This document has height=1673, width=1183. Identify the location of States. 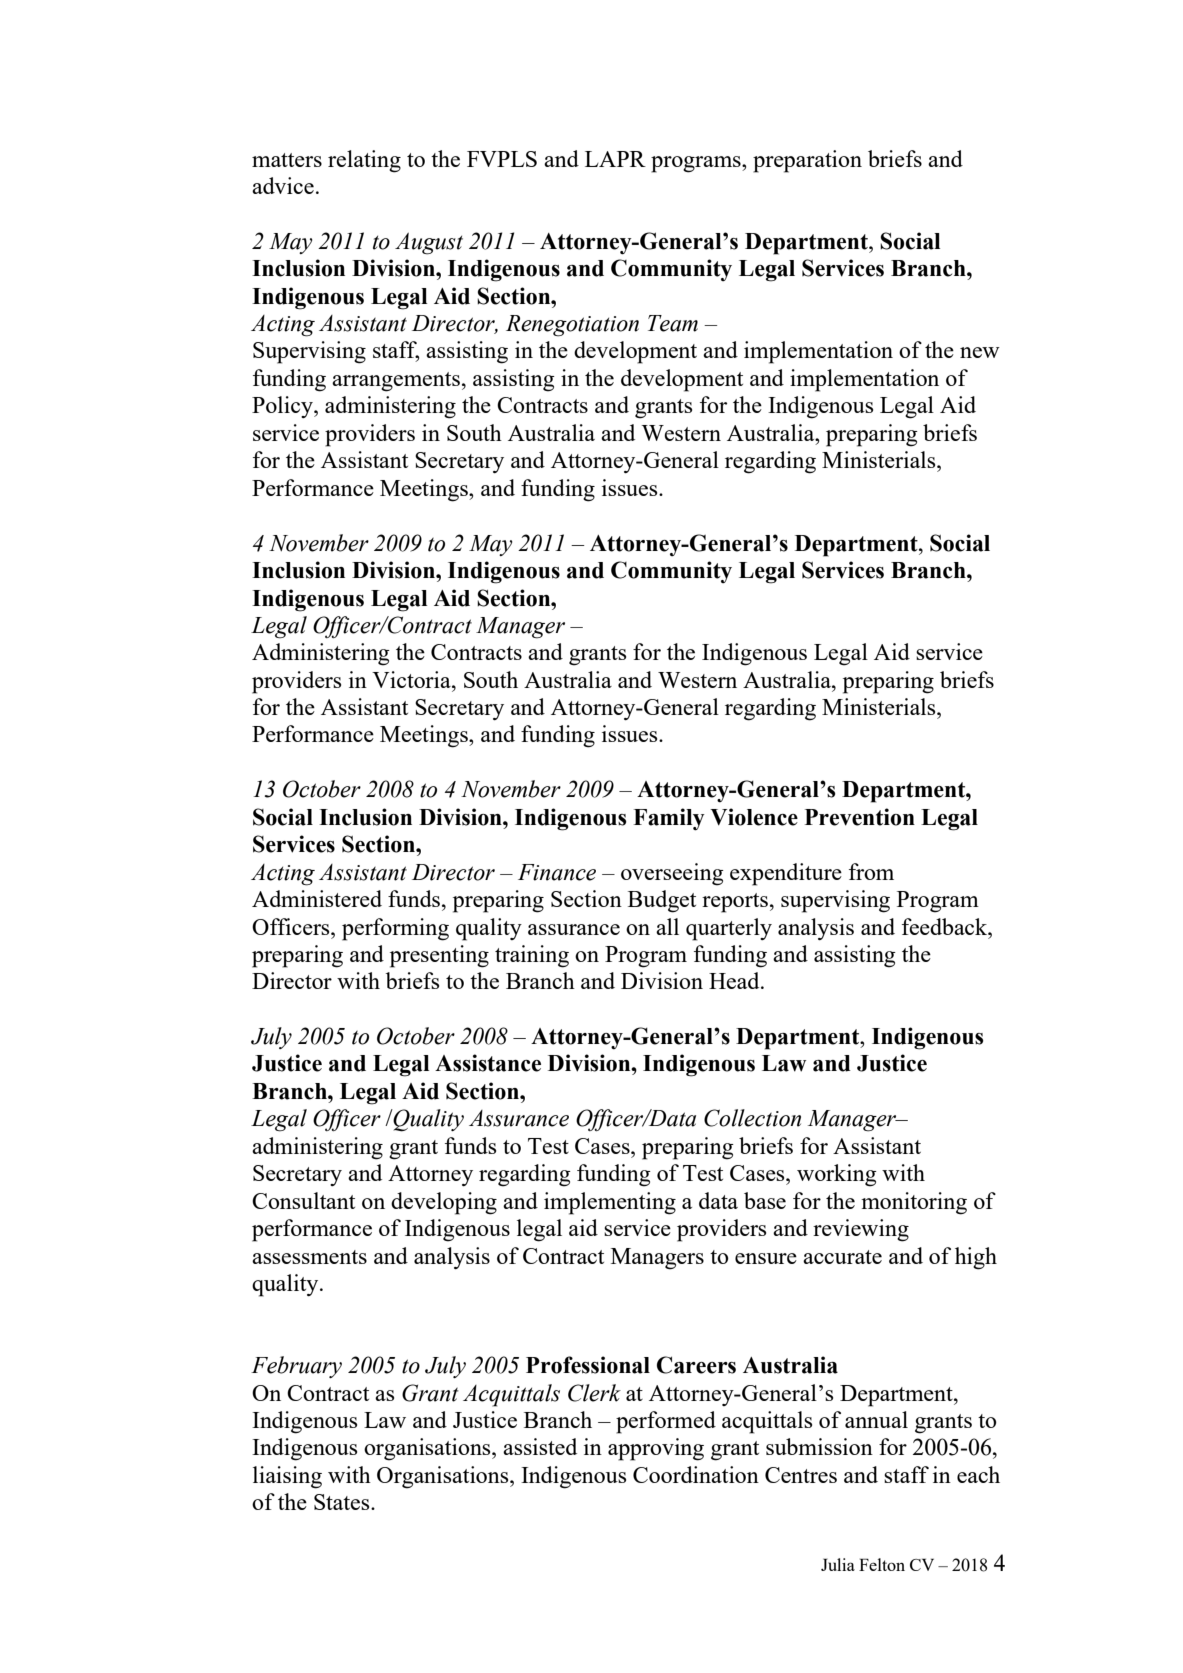
(343, 1502).
